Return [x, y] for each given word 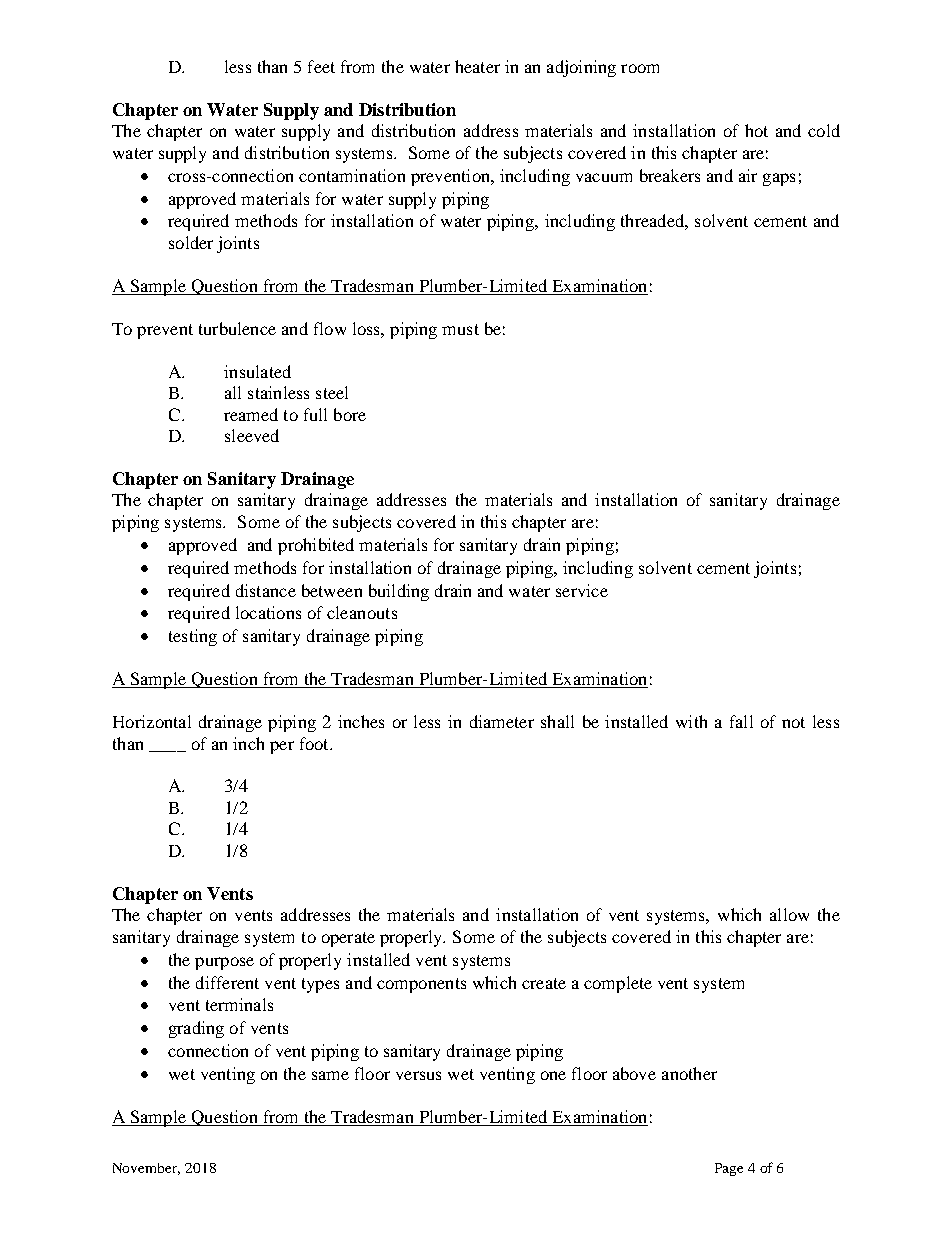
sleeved [252, 435]
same [330, 1075]
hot [756, 130]
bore [350, 414]
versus [418, 1075]
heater [477, 66]
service [582, 590]
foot [315, 743]
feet [321, 66]
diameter [502, 721]
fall [741, 721]
